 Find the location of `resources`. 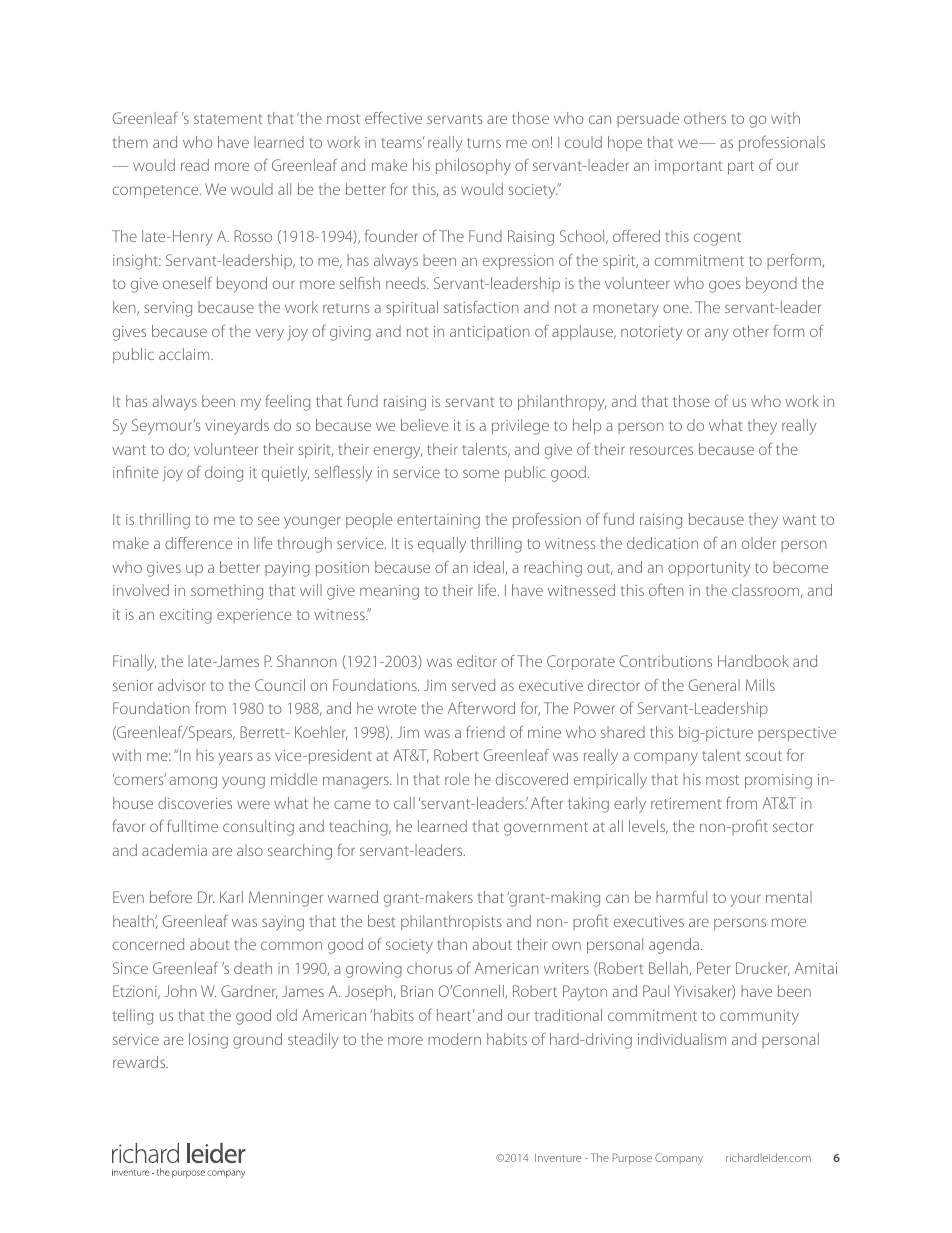

resources is located at coordinates (661, 450).
